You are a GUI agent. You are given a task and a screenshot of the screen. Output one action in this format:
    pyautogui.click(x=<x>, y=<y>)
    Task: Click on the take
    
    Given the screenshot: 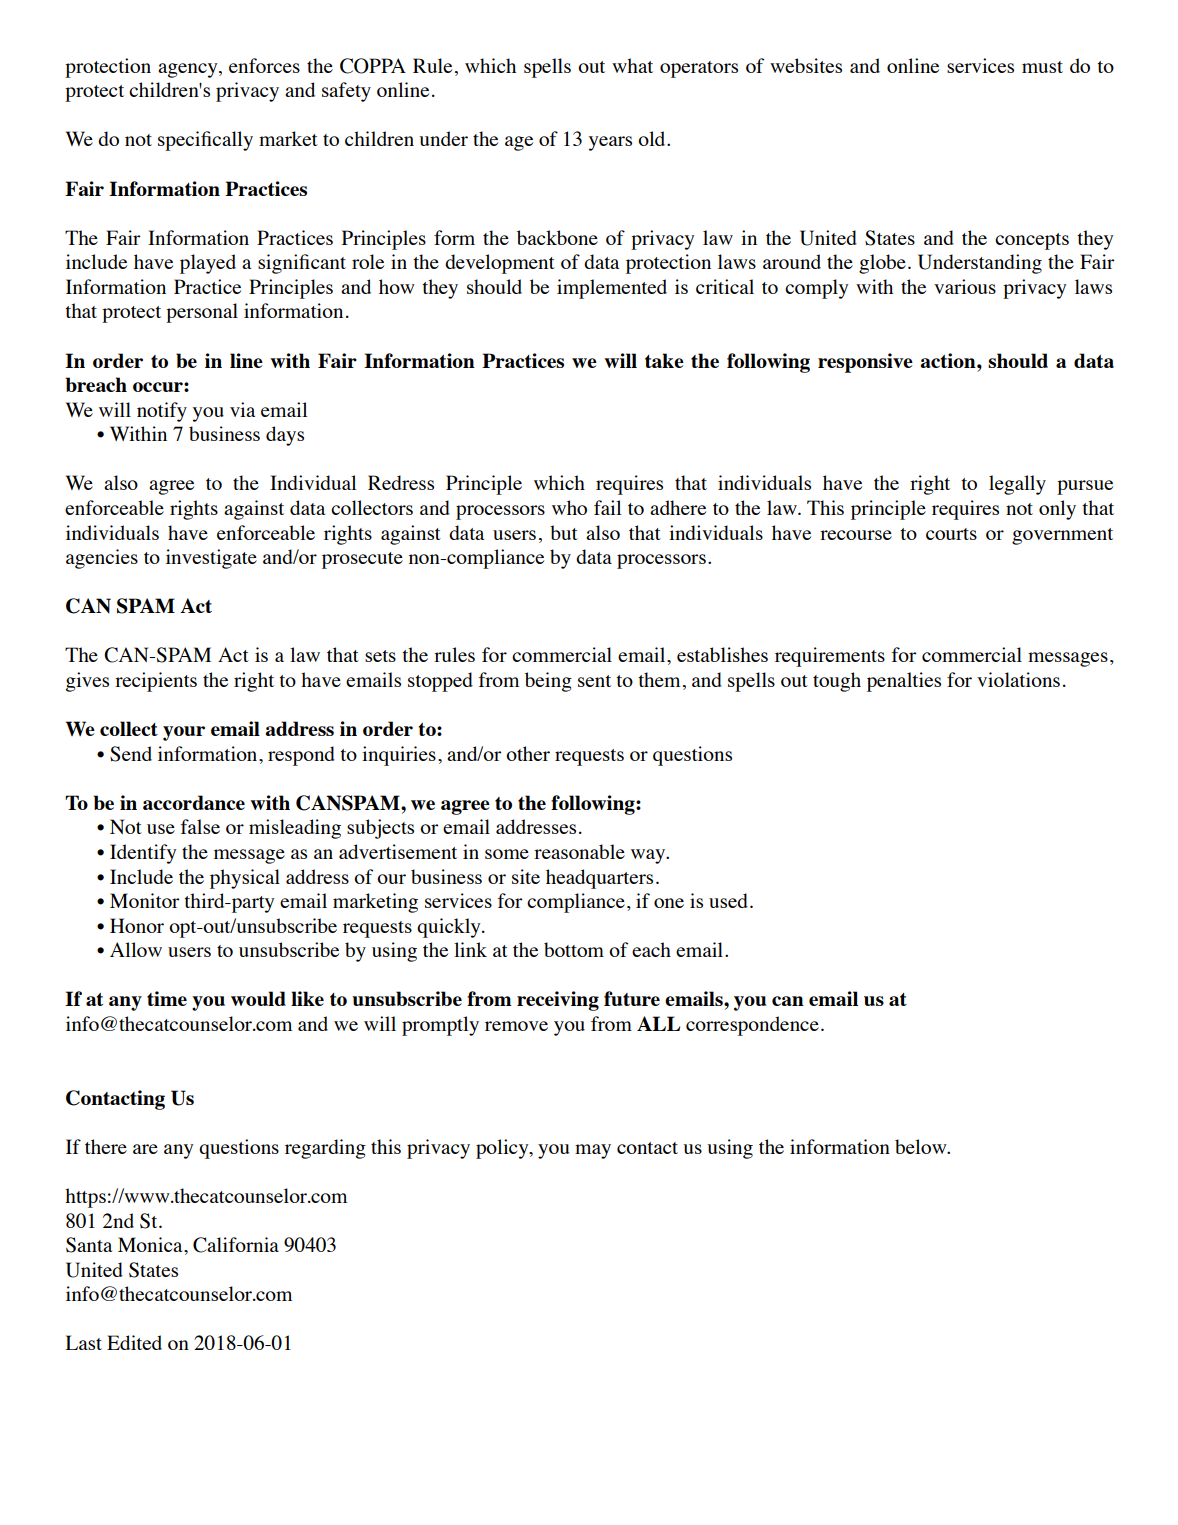 What is the action you would take?
    pyautogui.click(x=664, y=360)
